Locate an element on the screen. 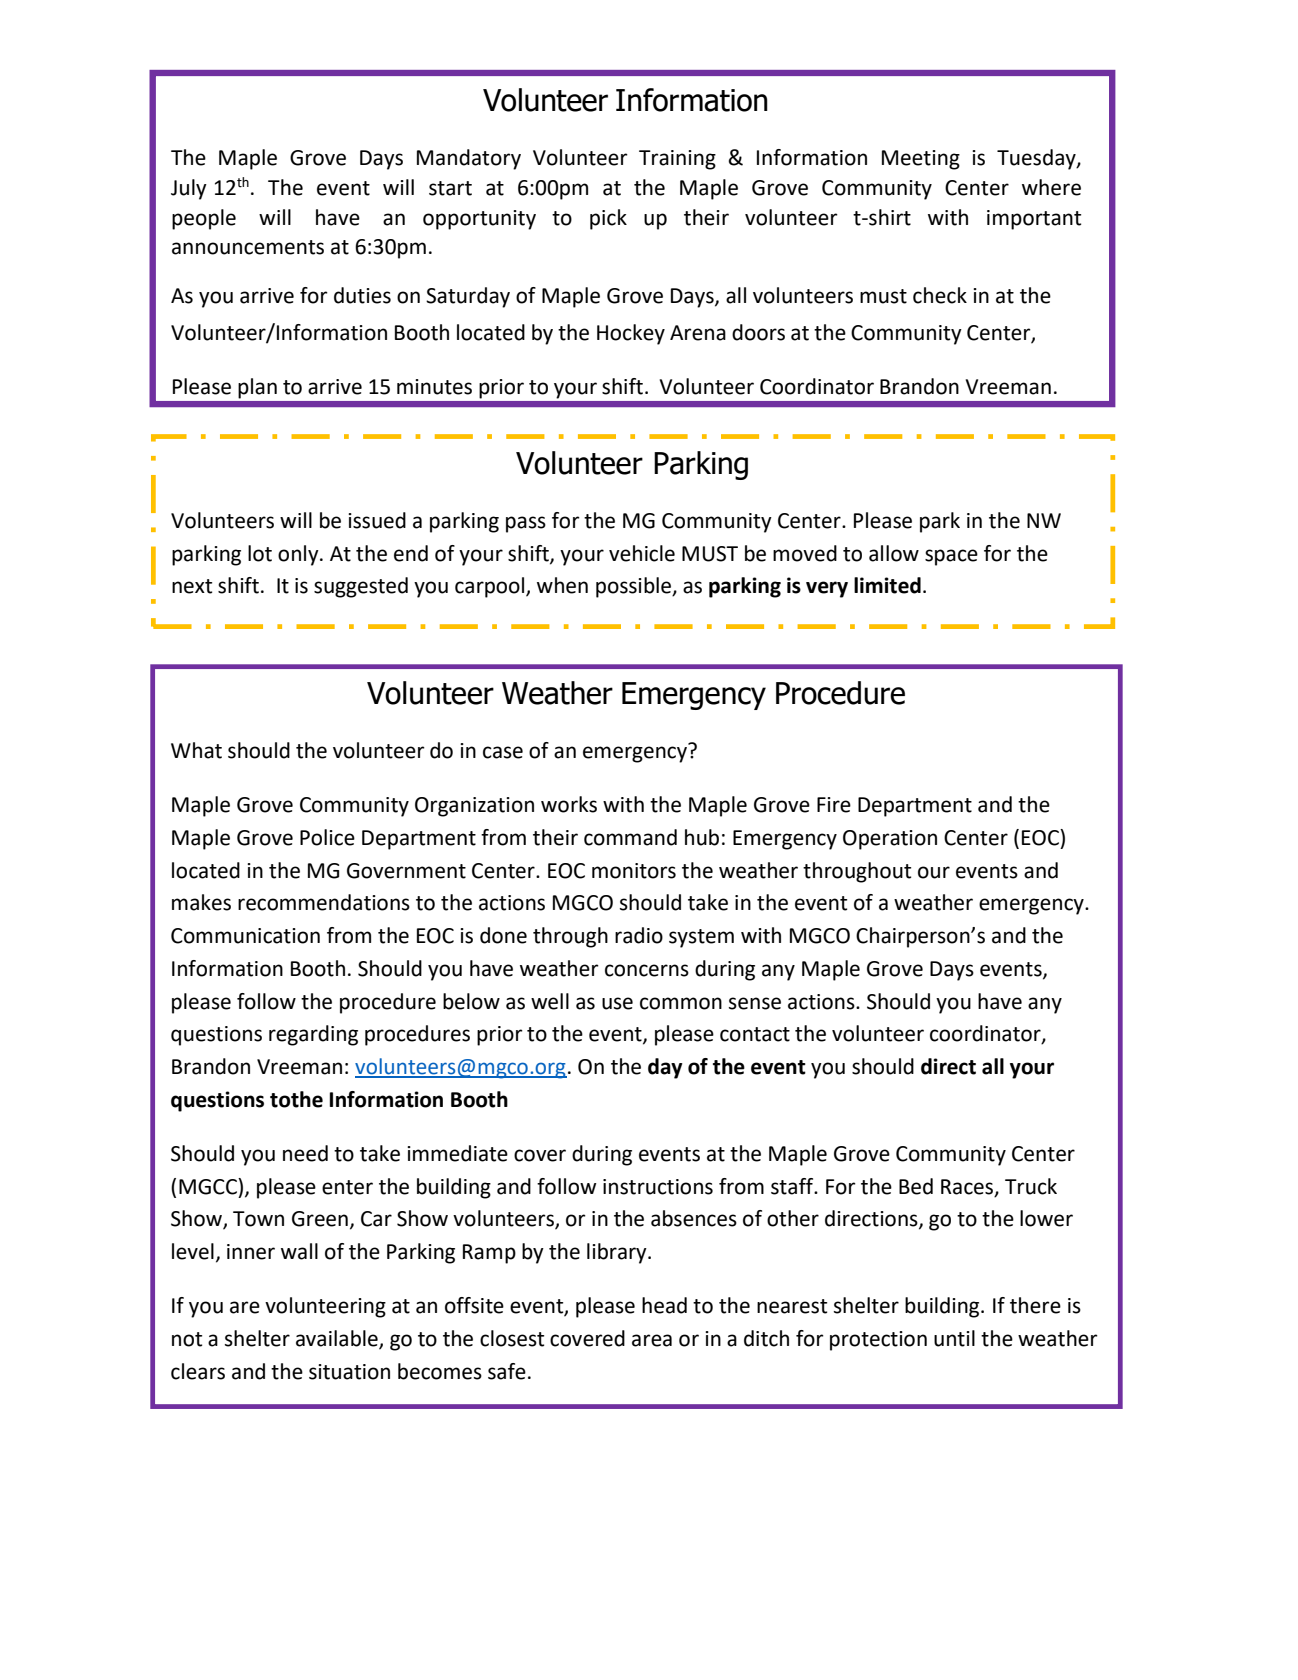 The width and height of the screenshot is (1298, 1680). until is located at coordinates (954, 1338).
